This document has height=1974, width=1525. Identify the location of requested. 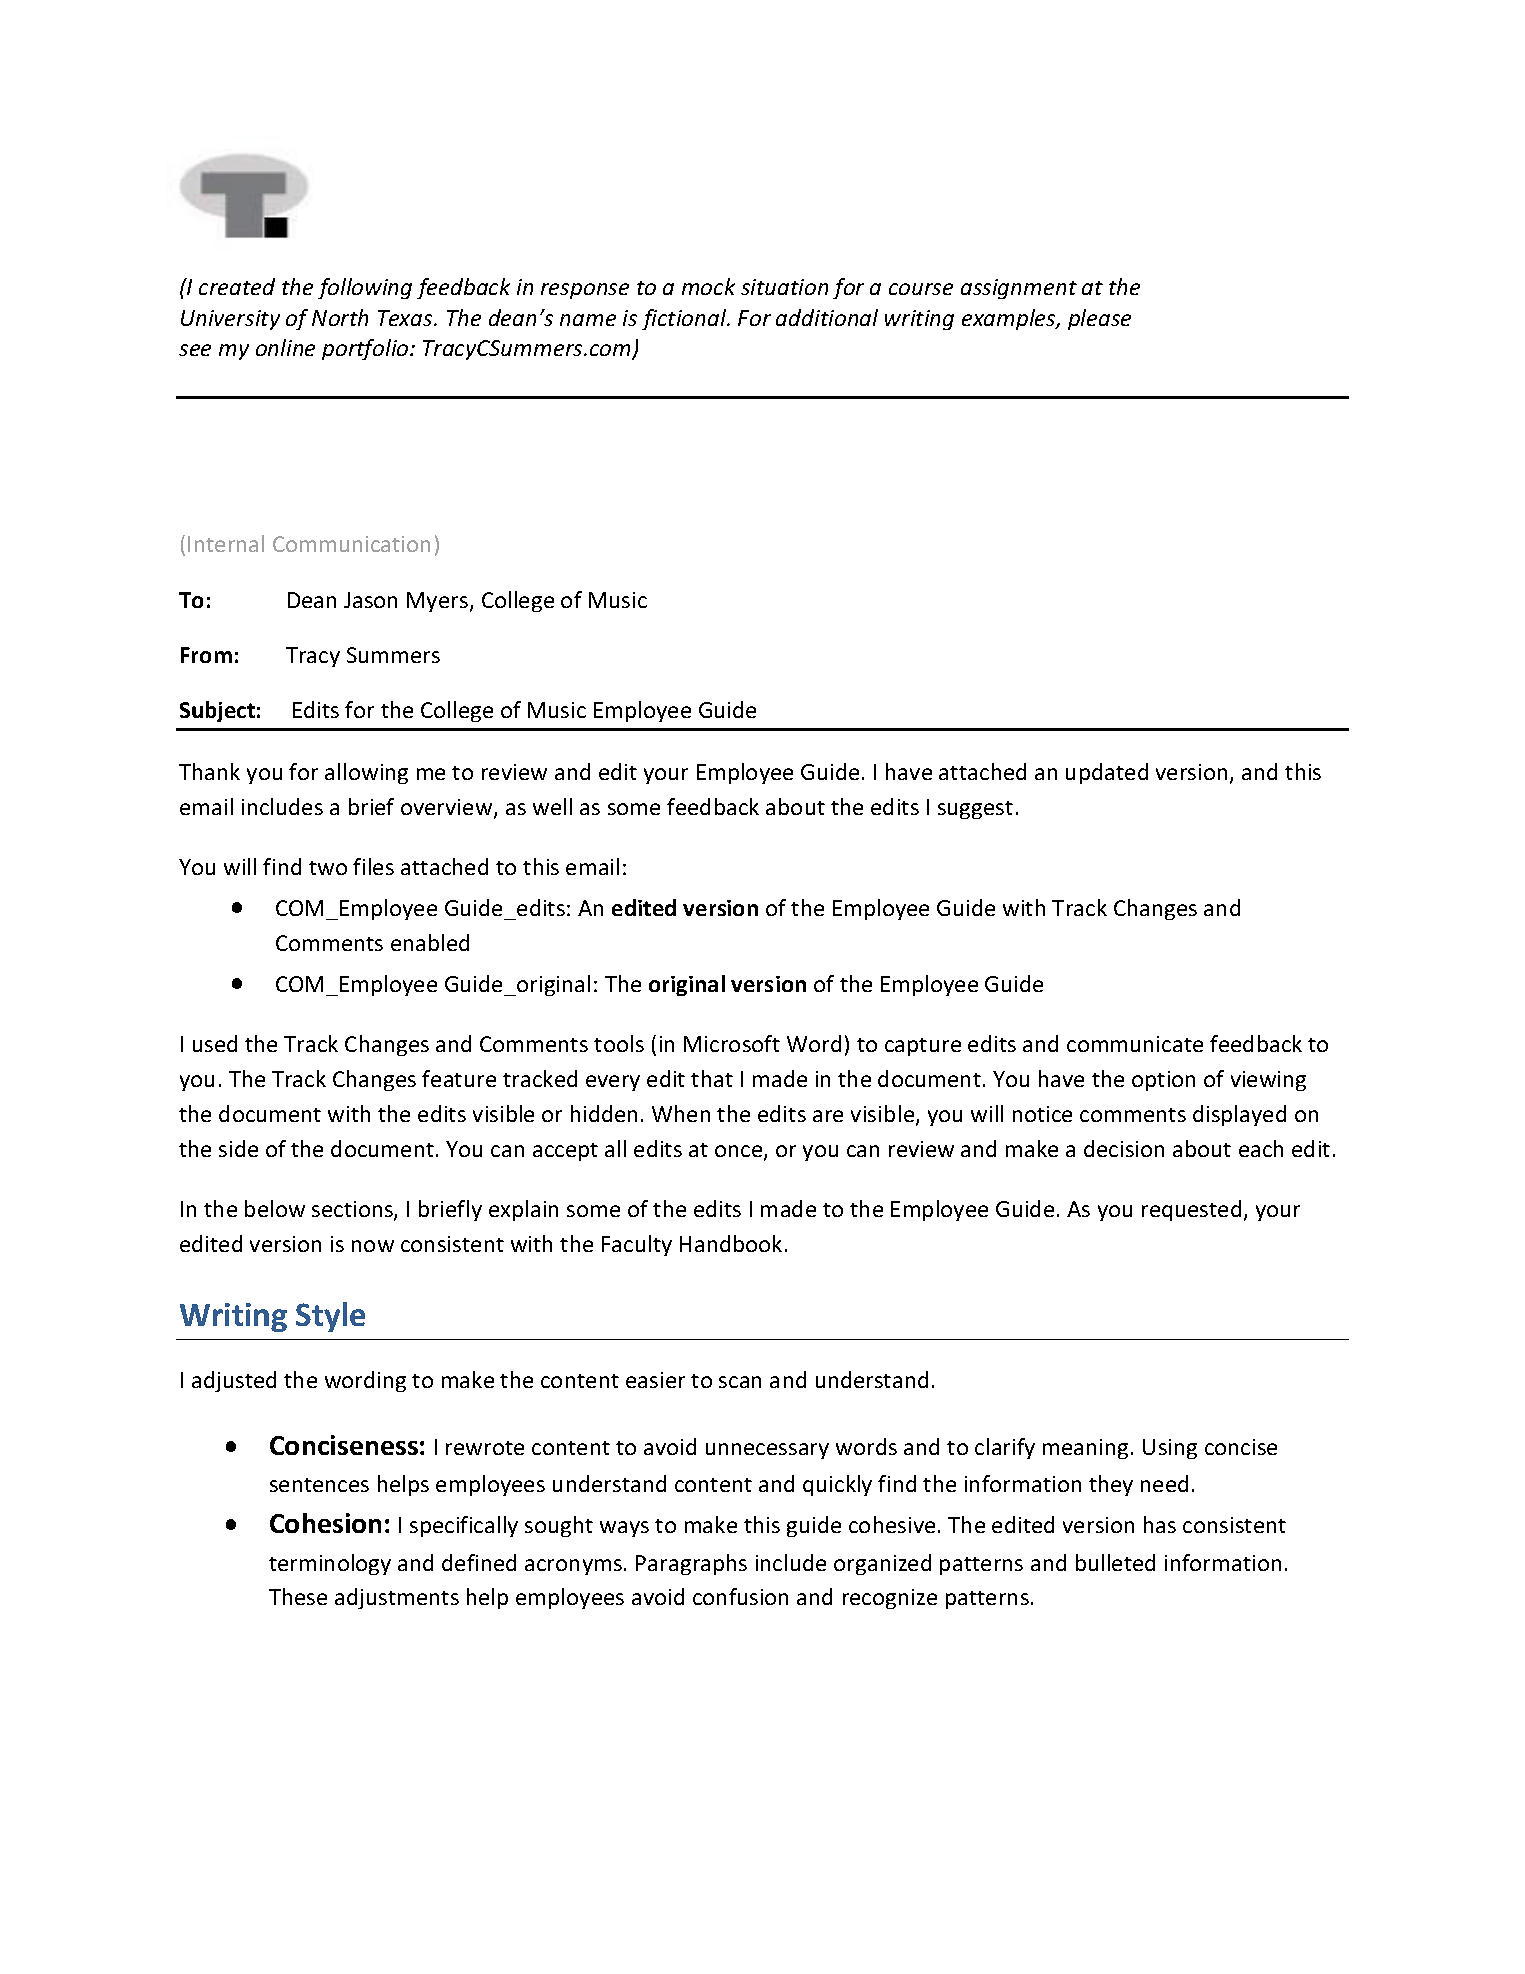
(1191, 1210).
